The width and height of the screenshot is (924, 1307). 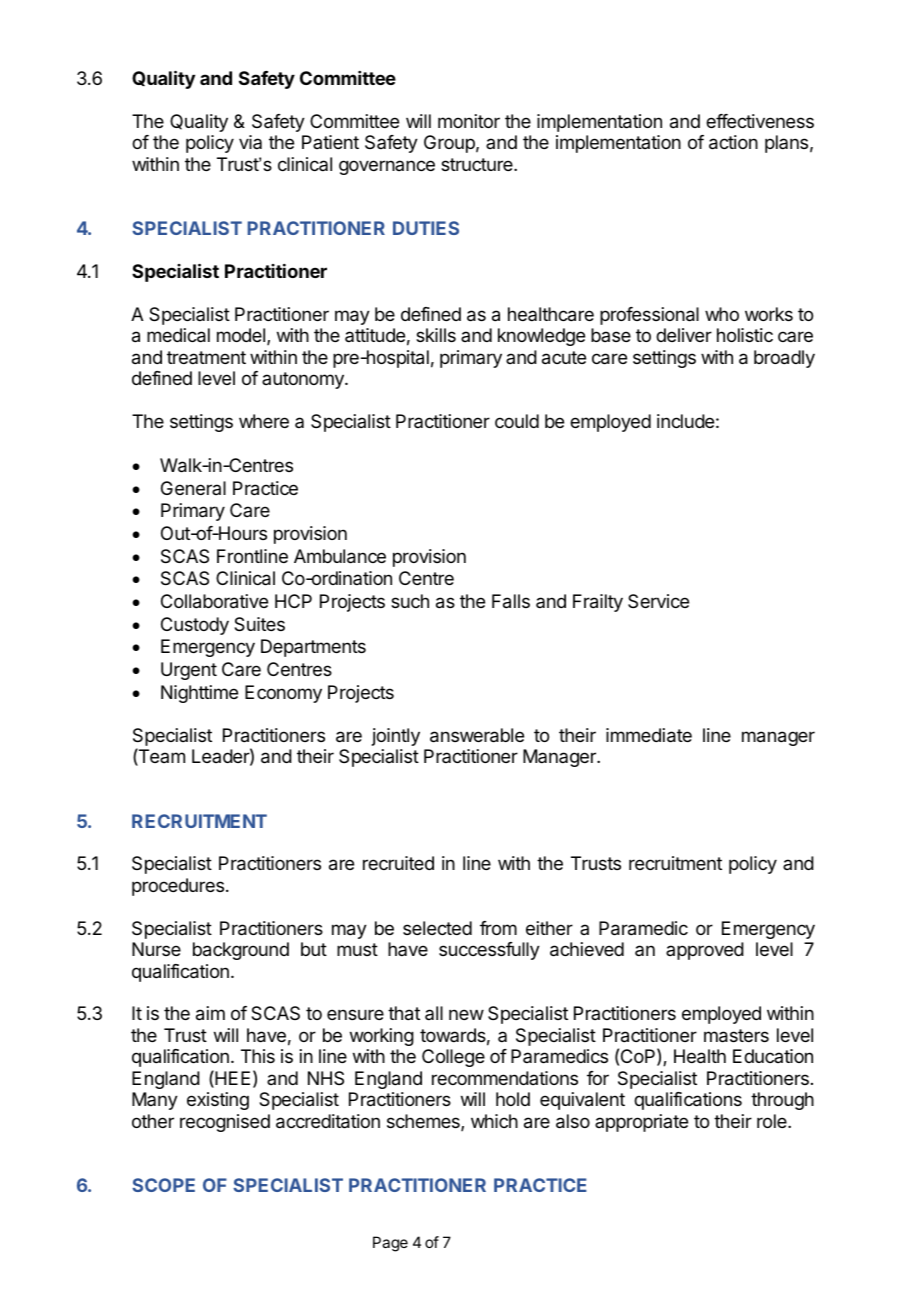 I want to click on SCOPE, so click(x=163, y=1185).
